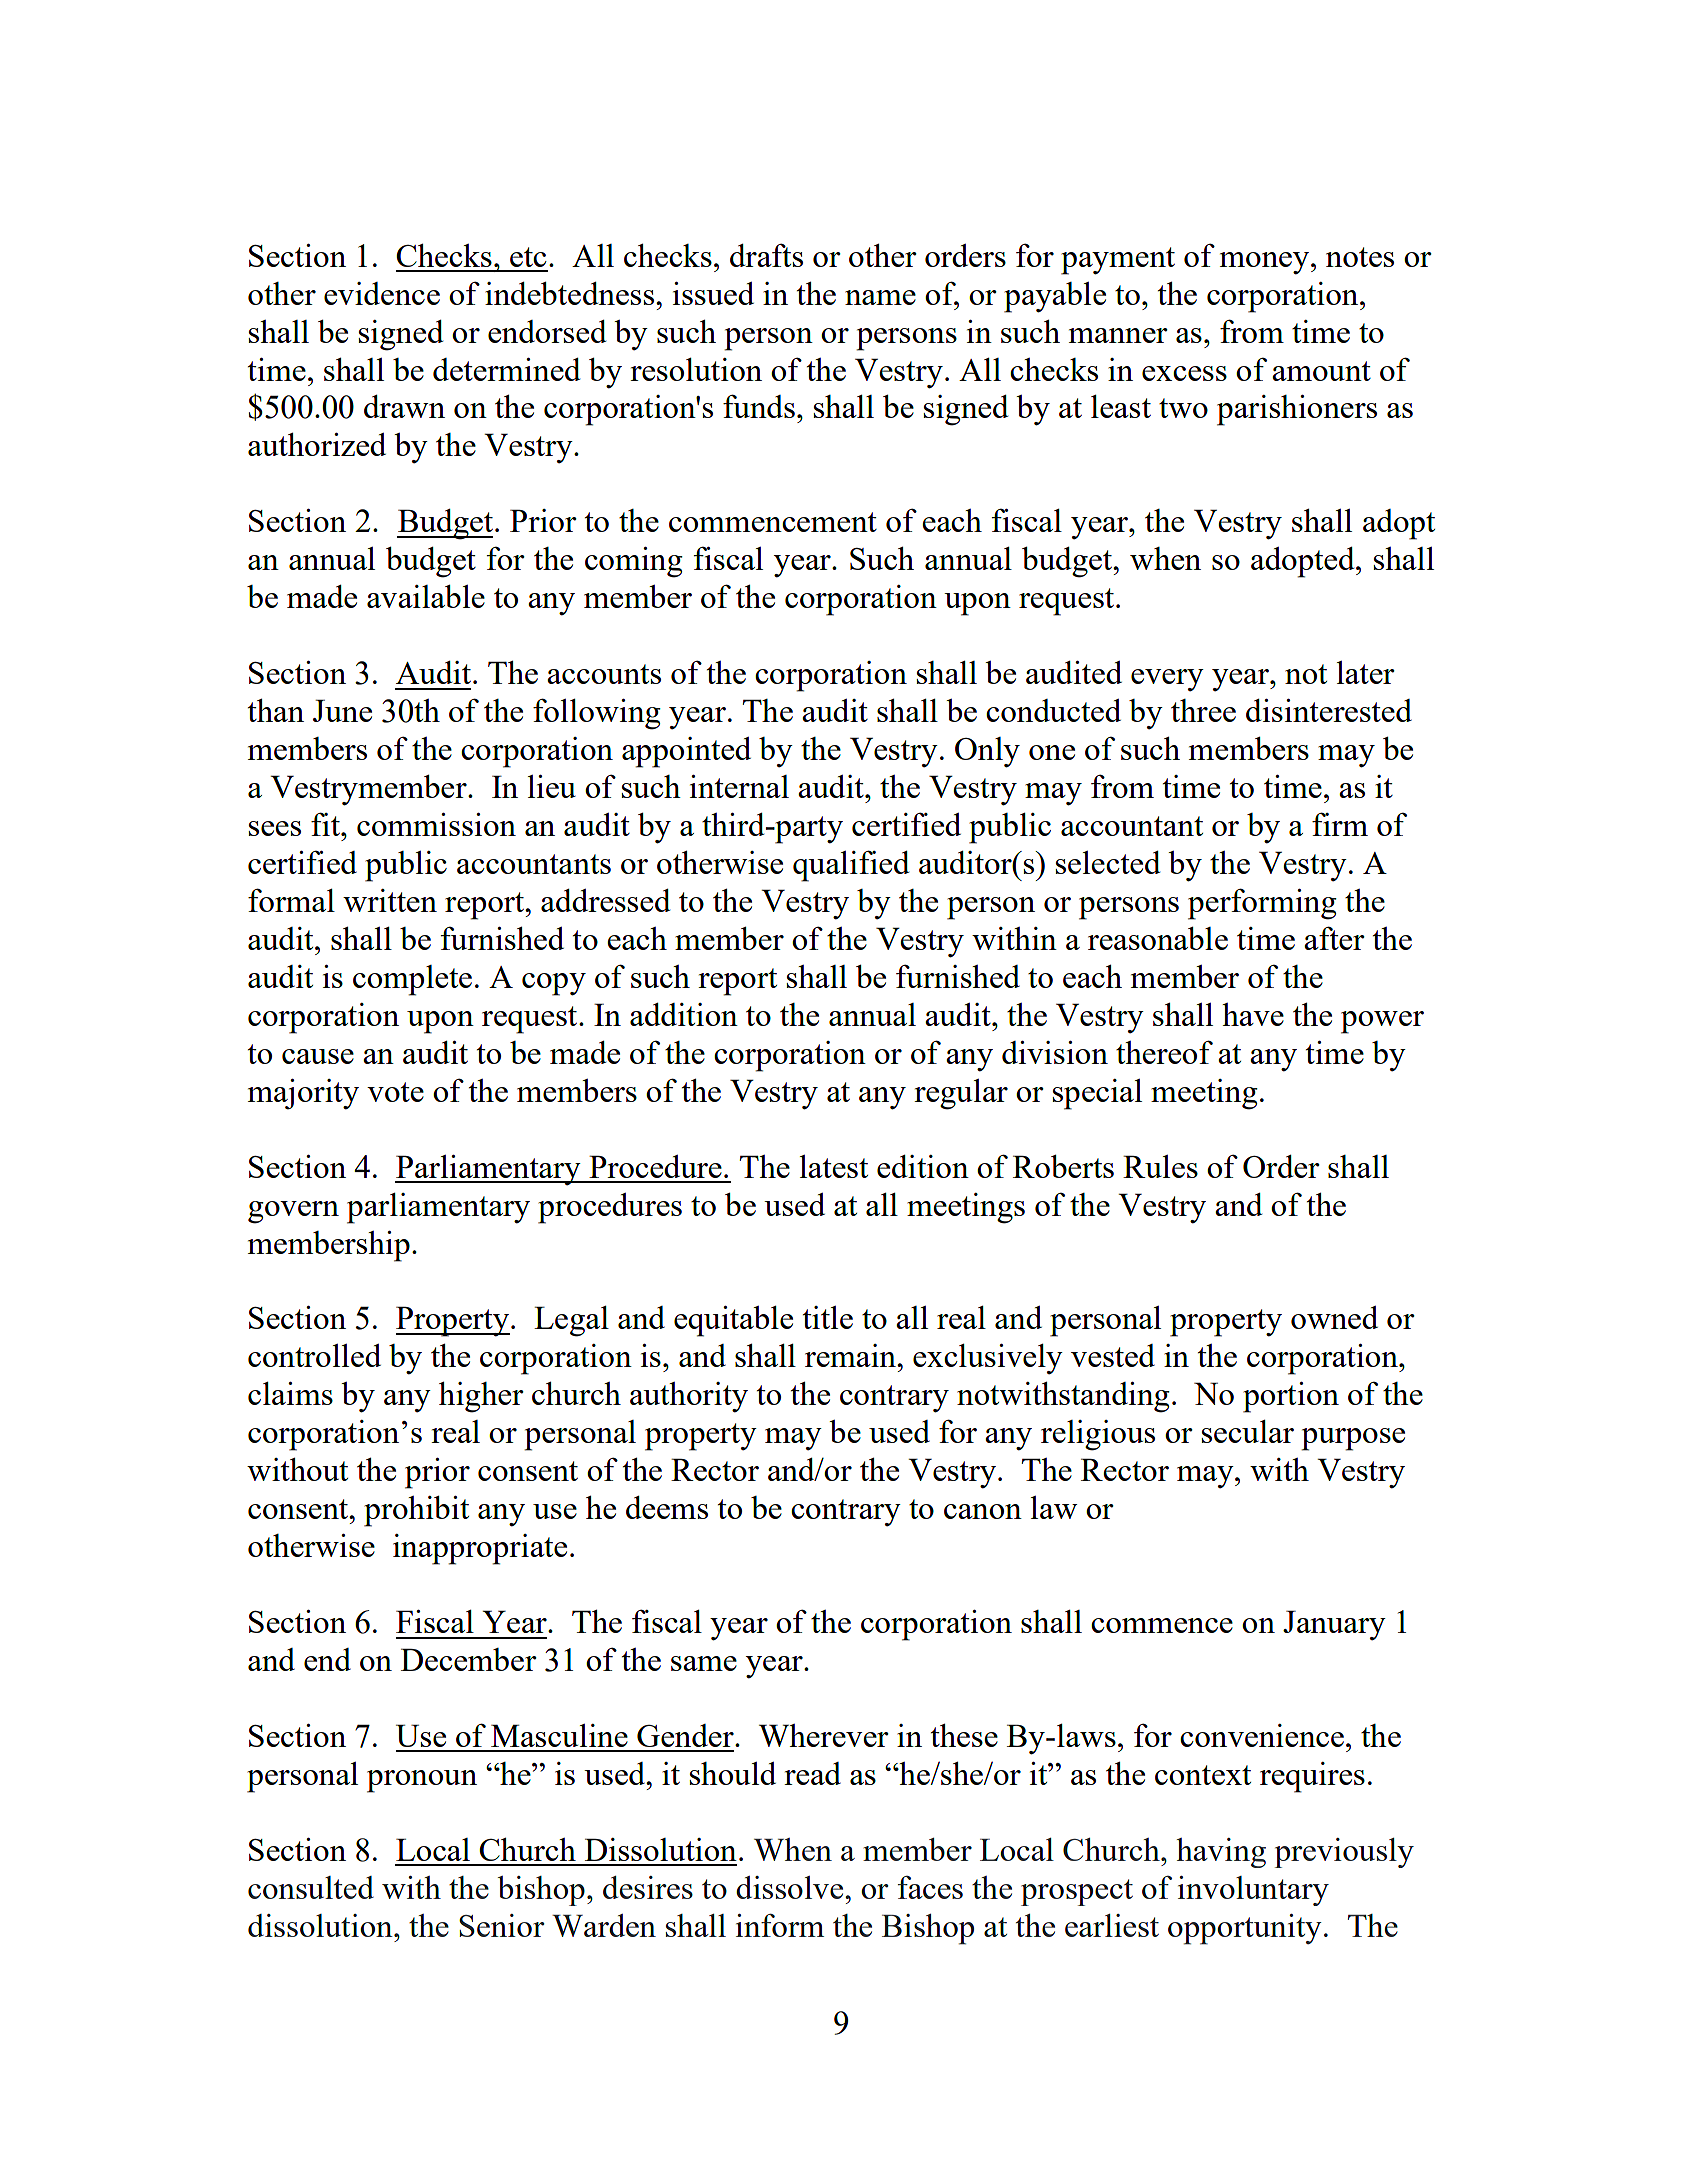 Image resolution: width=1683 pixels, height=2178 pixels. Describe the element at coordinates (311, 1887) in the page. I see `consulted` at that location.
